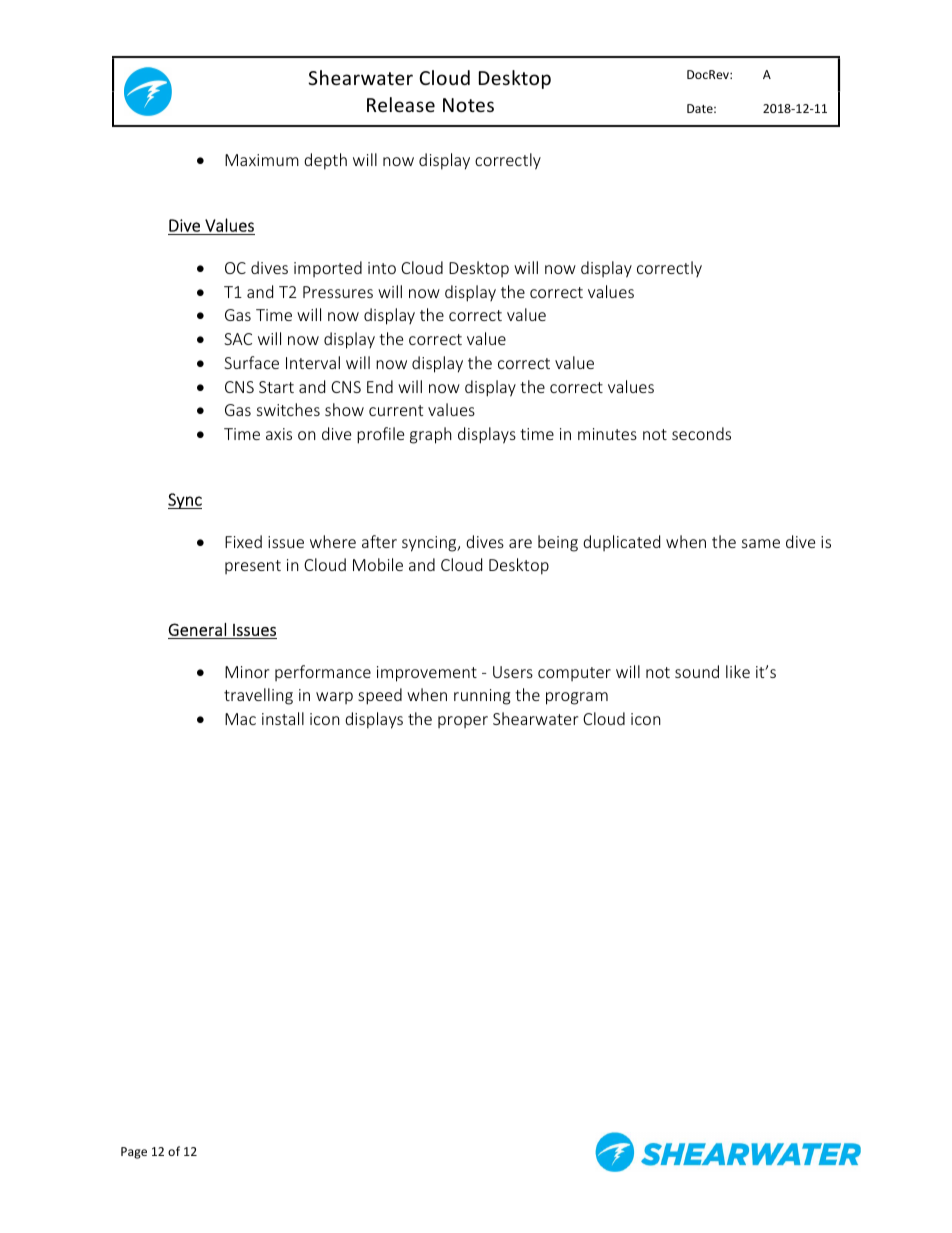 The height and width of the image is (1233, 952). I want to click on program, so click(577, 698).
